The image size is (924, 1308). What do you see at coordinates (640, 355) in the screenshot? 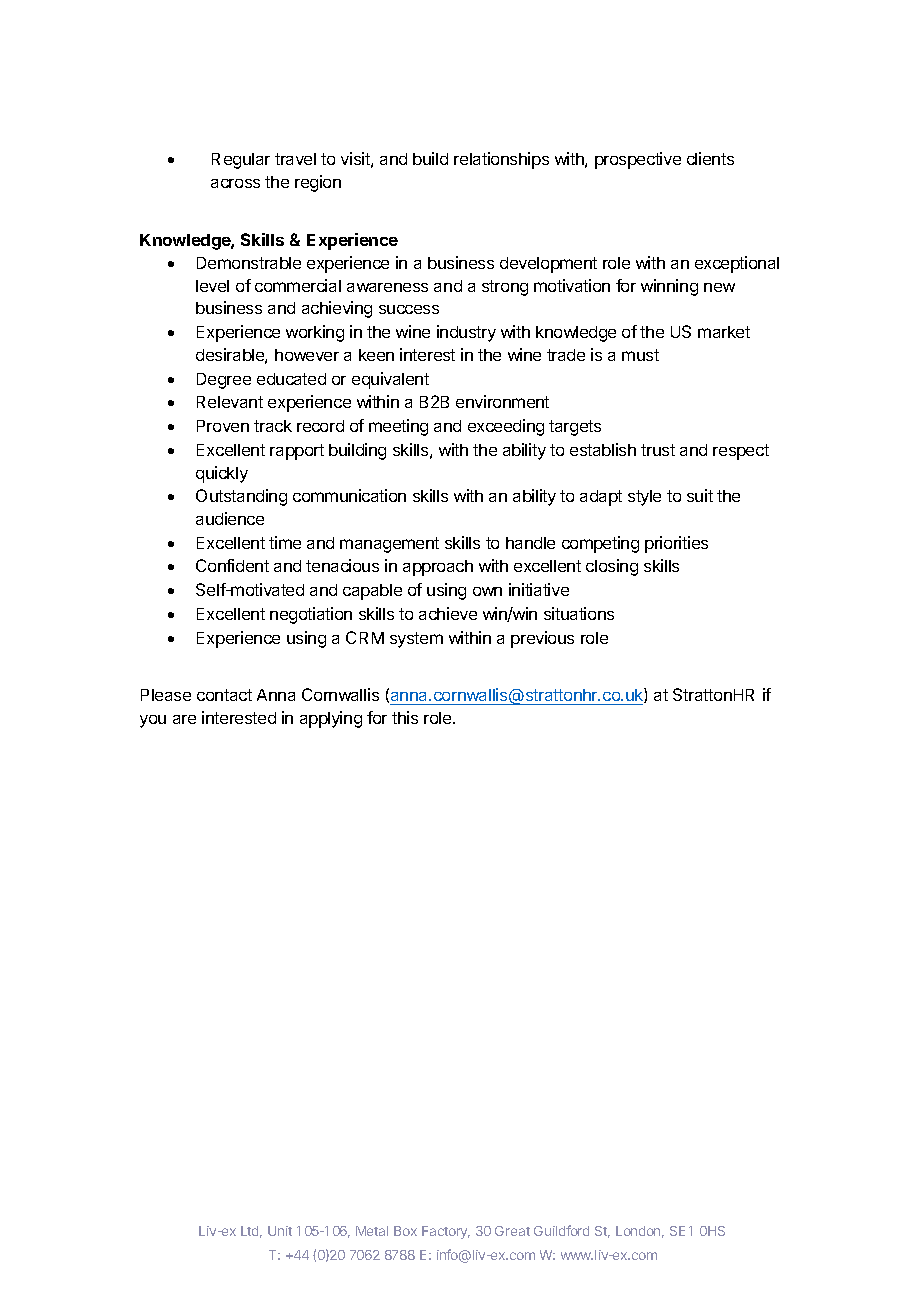
I see `must` at bounding box center [640, 355].
